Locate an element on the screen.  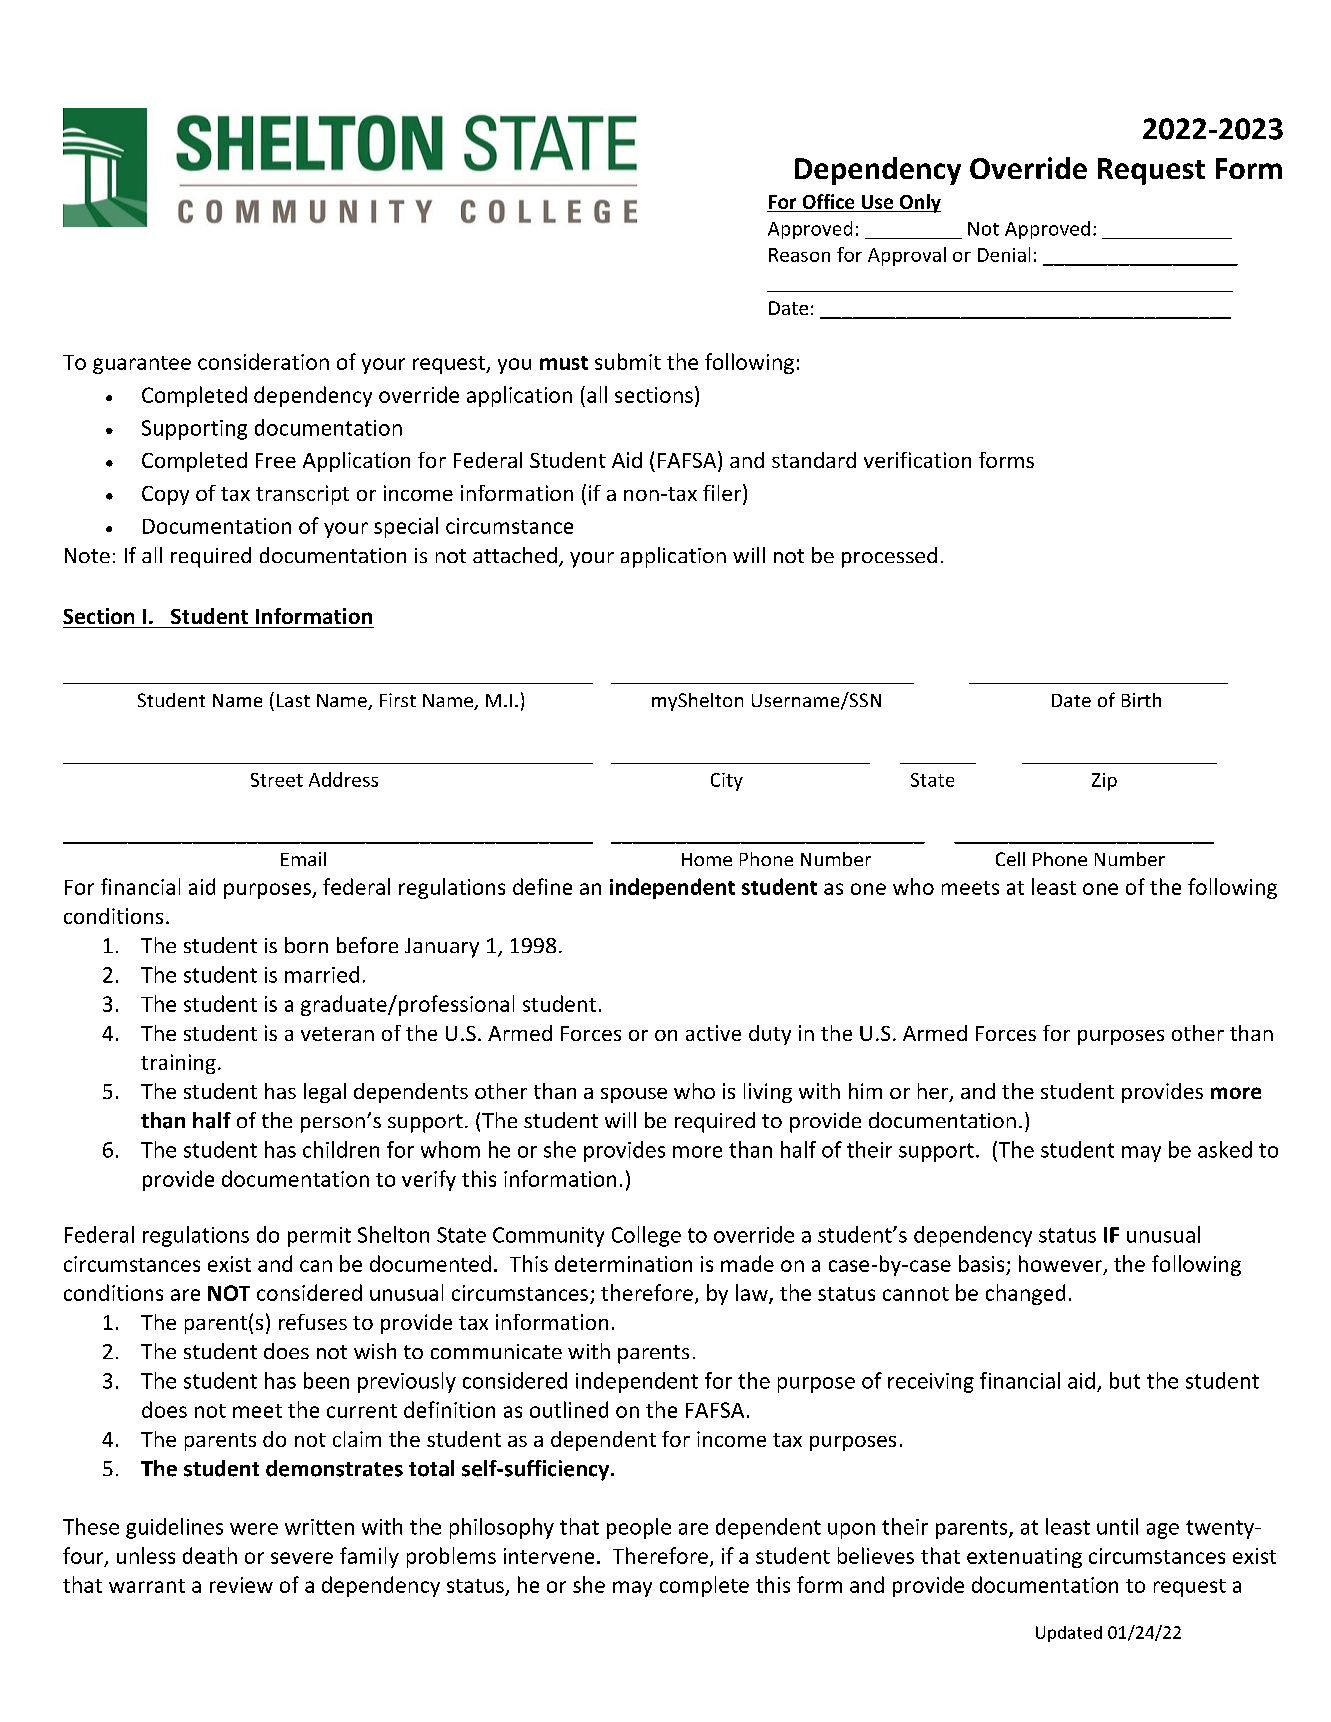
people is located at coordinates (639, 1528).
